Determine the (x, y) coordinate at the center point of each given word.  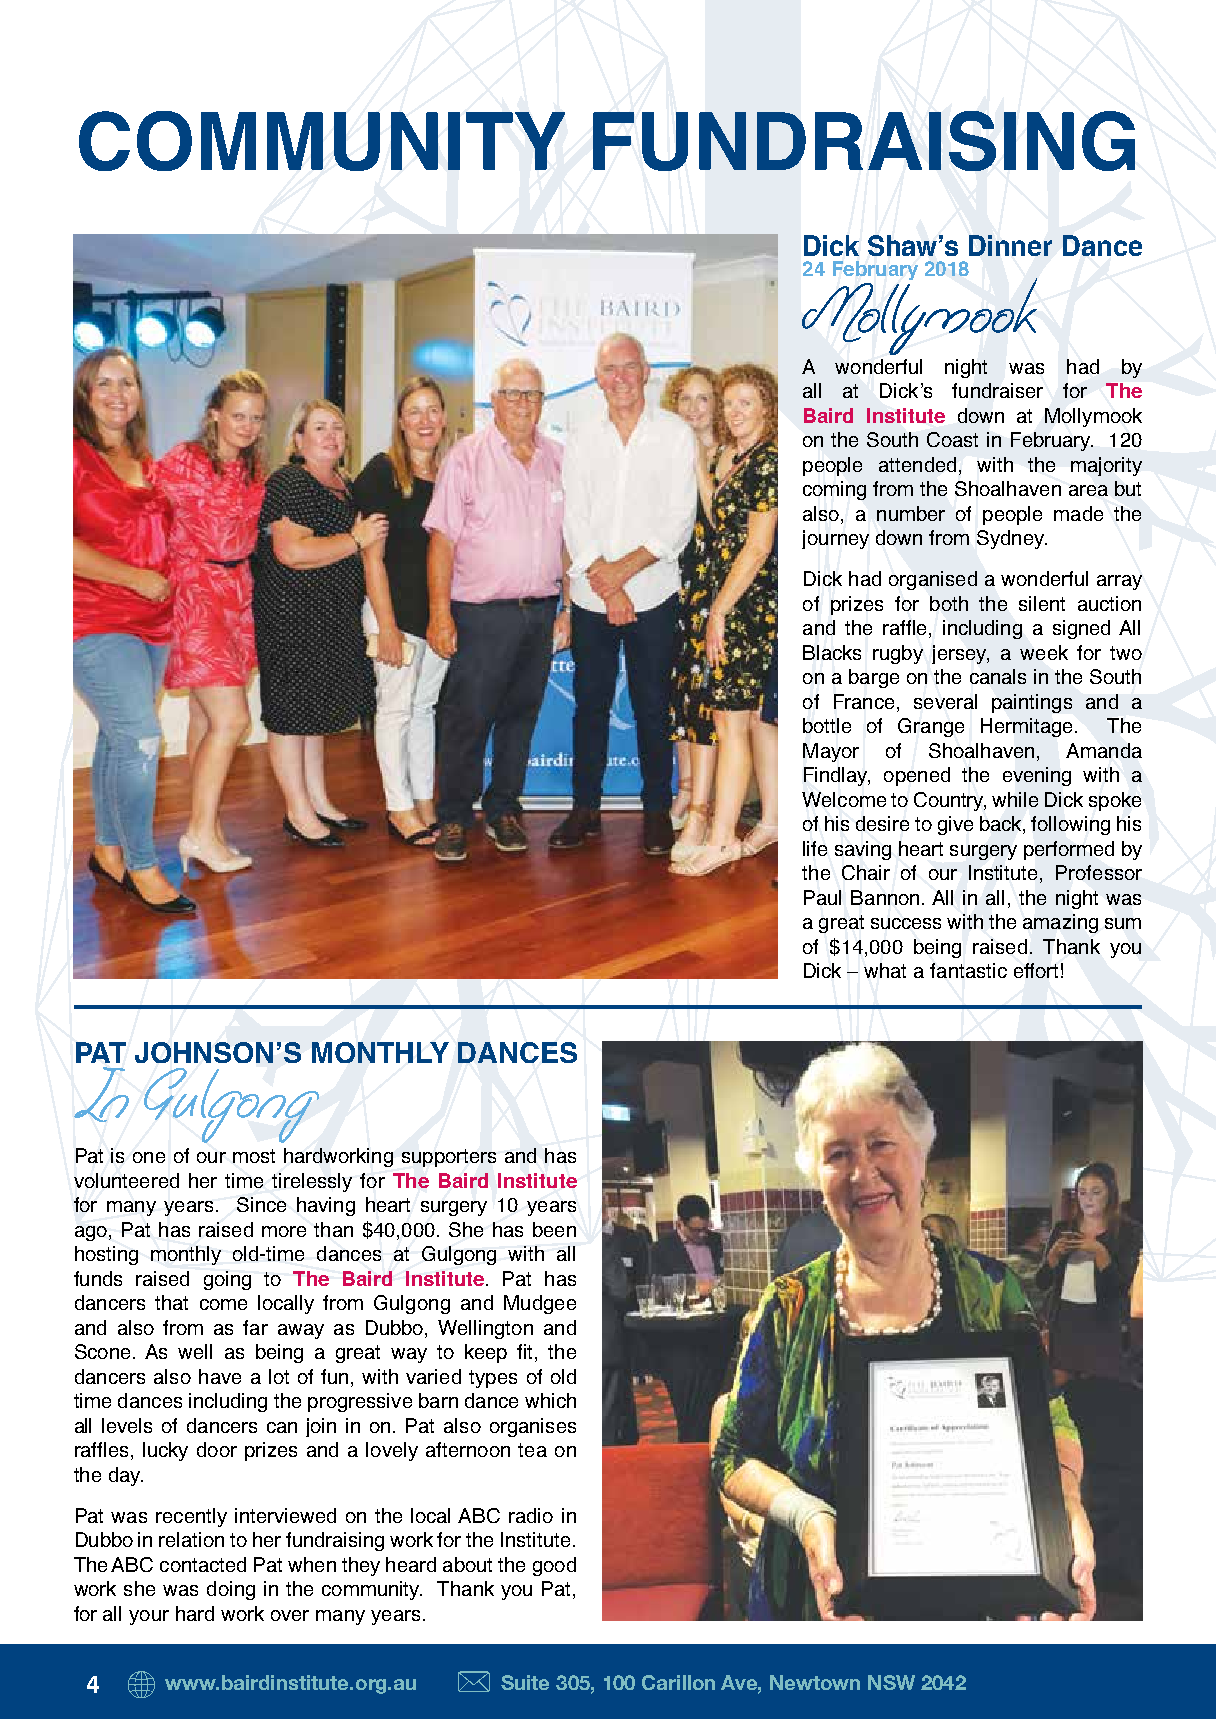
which (550, 1400)
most (254, 1156)
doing (231, 1590)
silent (1042, 603)
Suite (525, 1682)
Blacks (832, 652)
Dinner (1010, 245)
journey (835, 539)
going (227, 1280)
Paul (822, 897)
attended (917, 464)
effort (1036, 970)
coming (834, 490)
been (554, 1229)
